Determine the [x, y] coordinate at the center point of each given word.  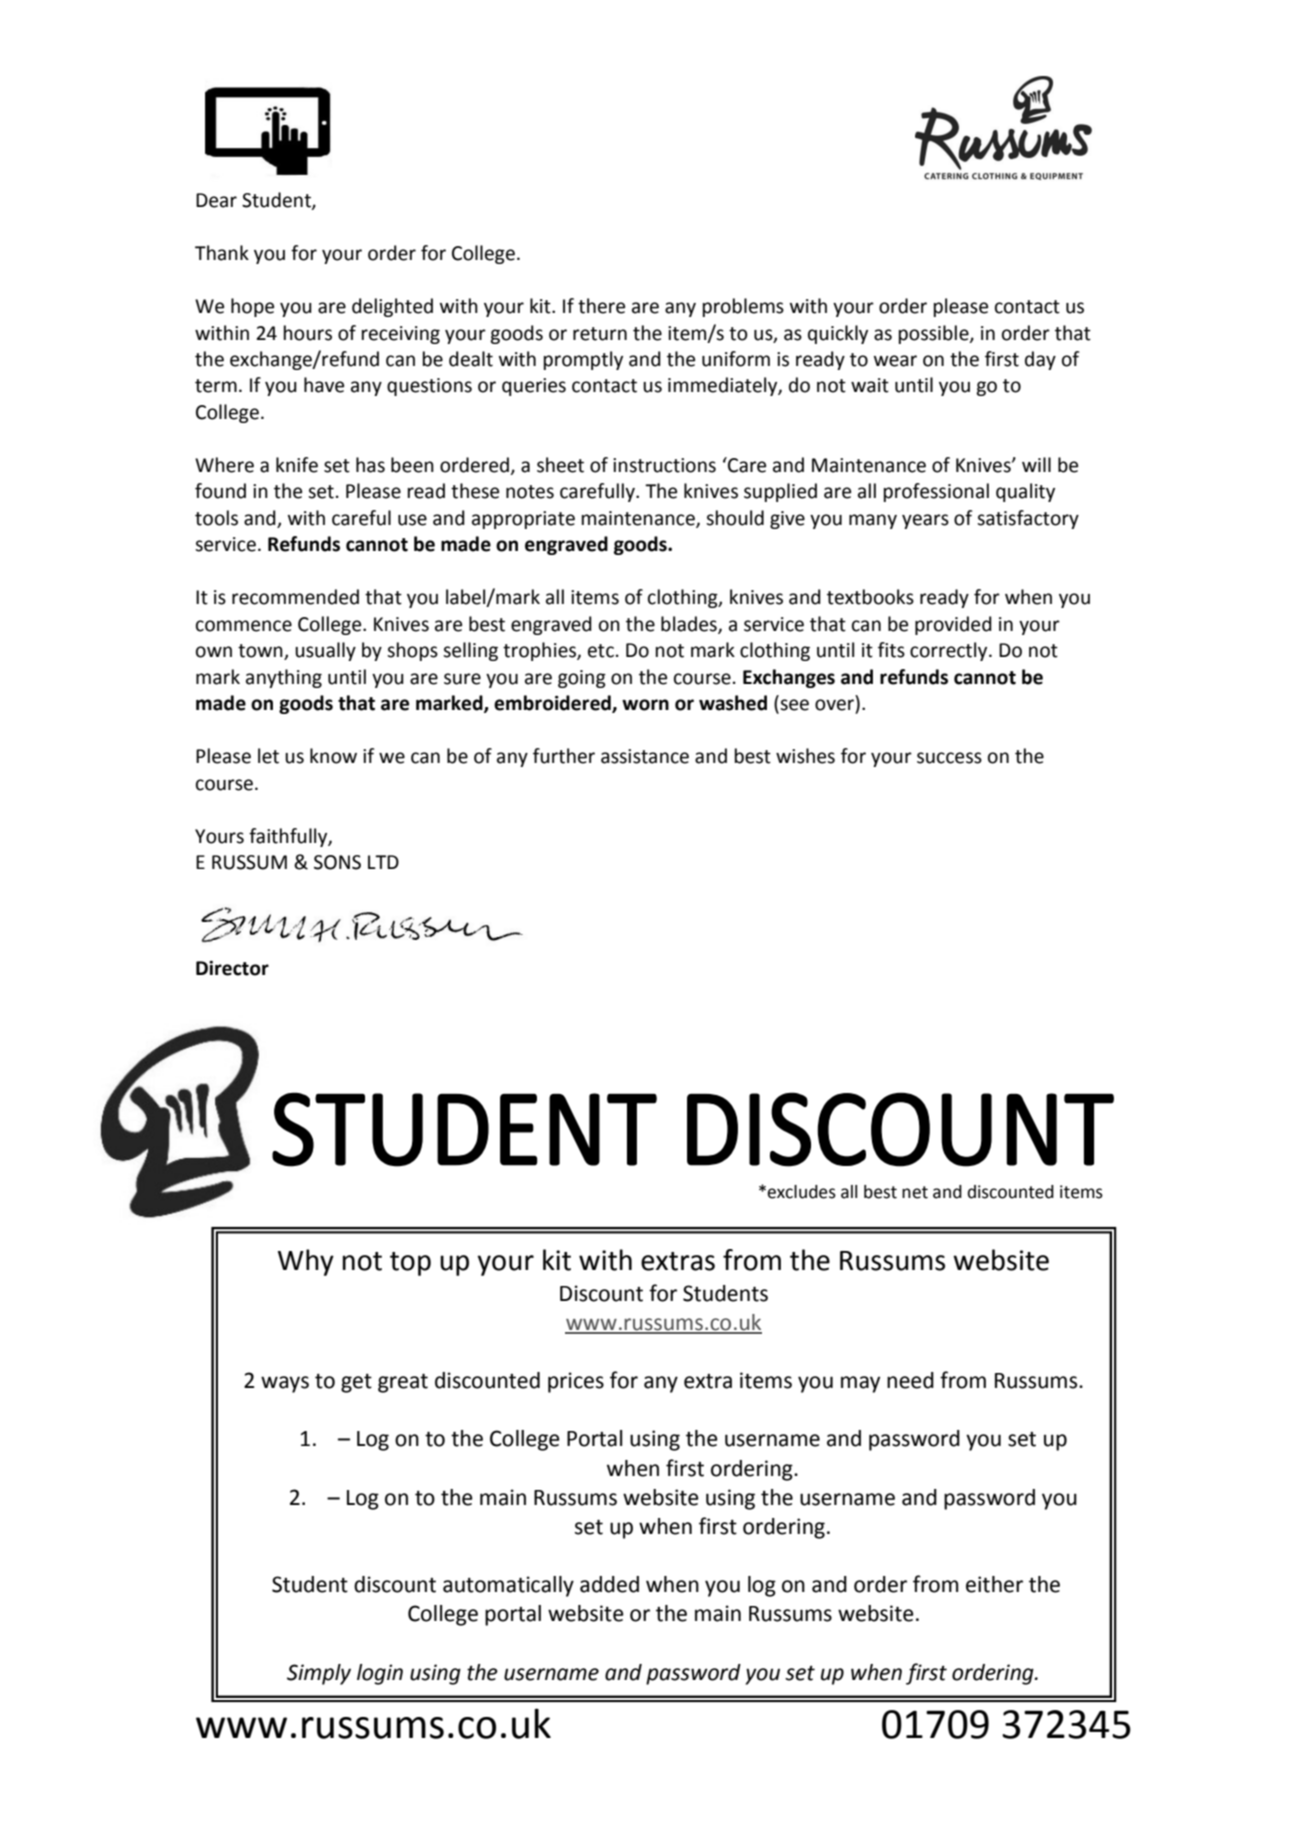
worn [645, 705]
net [915, 1192]
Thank [222, 253]
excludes [801, 1192]
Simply [319, 1674]
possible [935, 334]
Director [232, 968]
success [949, 758]
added [609, 1584]
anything [284, 678]
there [601, 306]
